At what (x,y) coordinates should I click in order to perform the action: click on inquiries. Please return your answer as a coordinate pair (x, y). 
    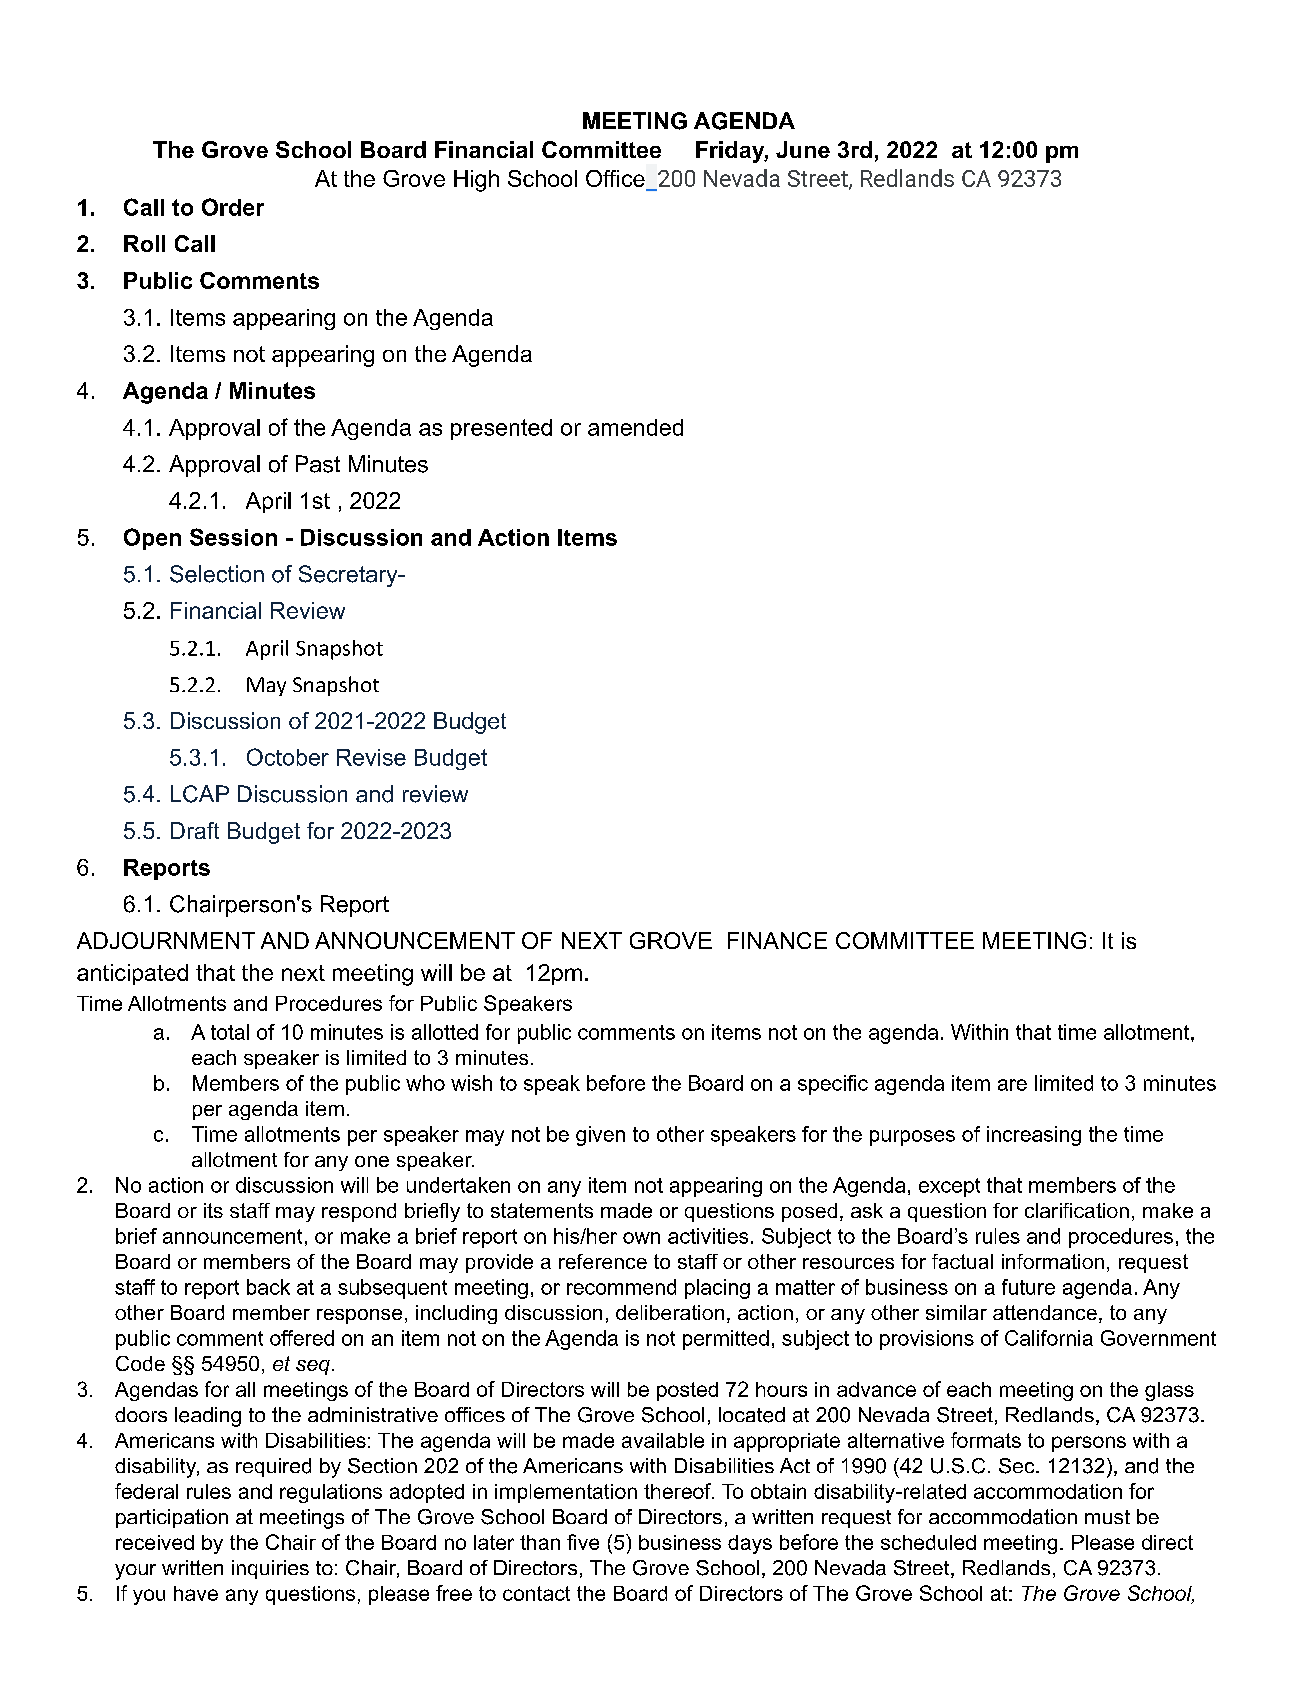
    Looking at the image, I should click on (270, 1569).
